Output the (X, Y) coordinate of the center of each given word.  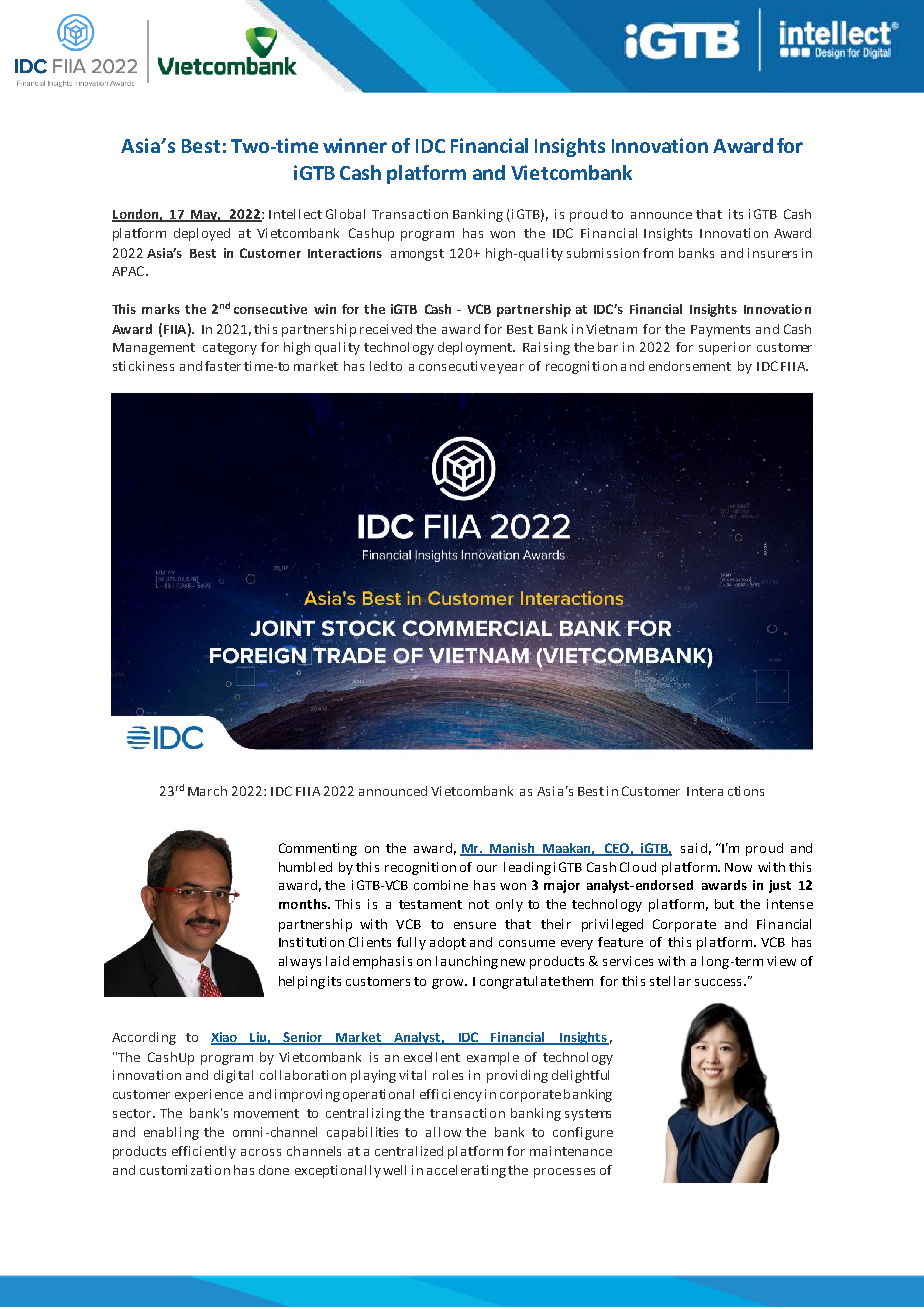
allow (443, 1132)
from (658, 253)
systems (588, 1115)
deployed (202, 234)
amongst (417, 255)
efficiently (204, 1152)
